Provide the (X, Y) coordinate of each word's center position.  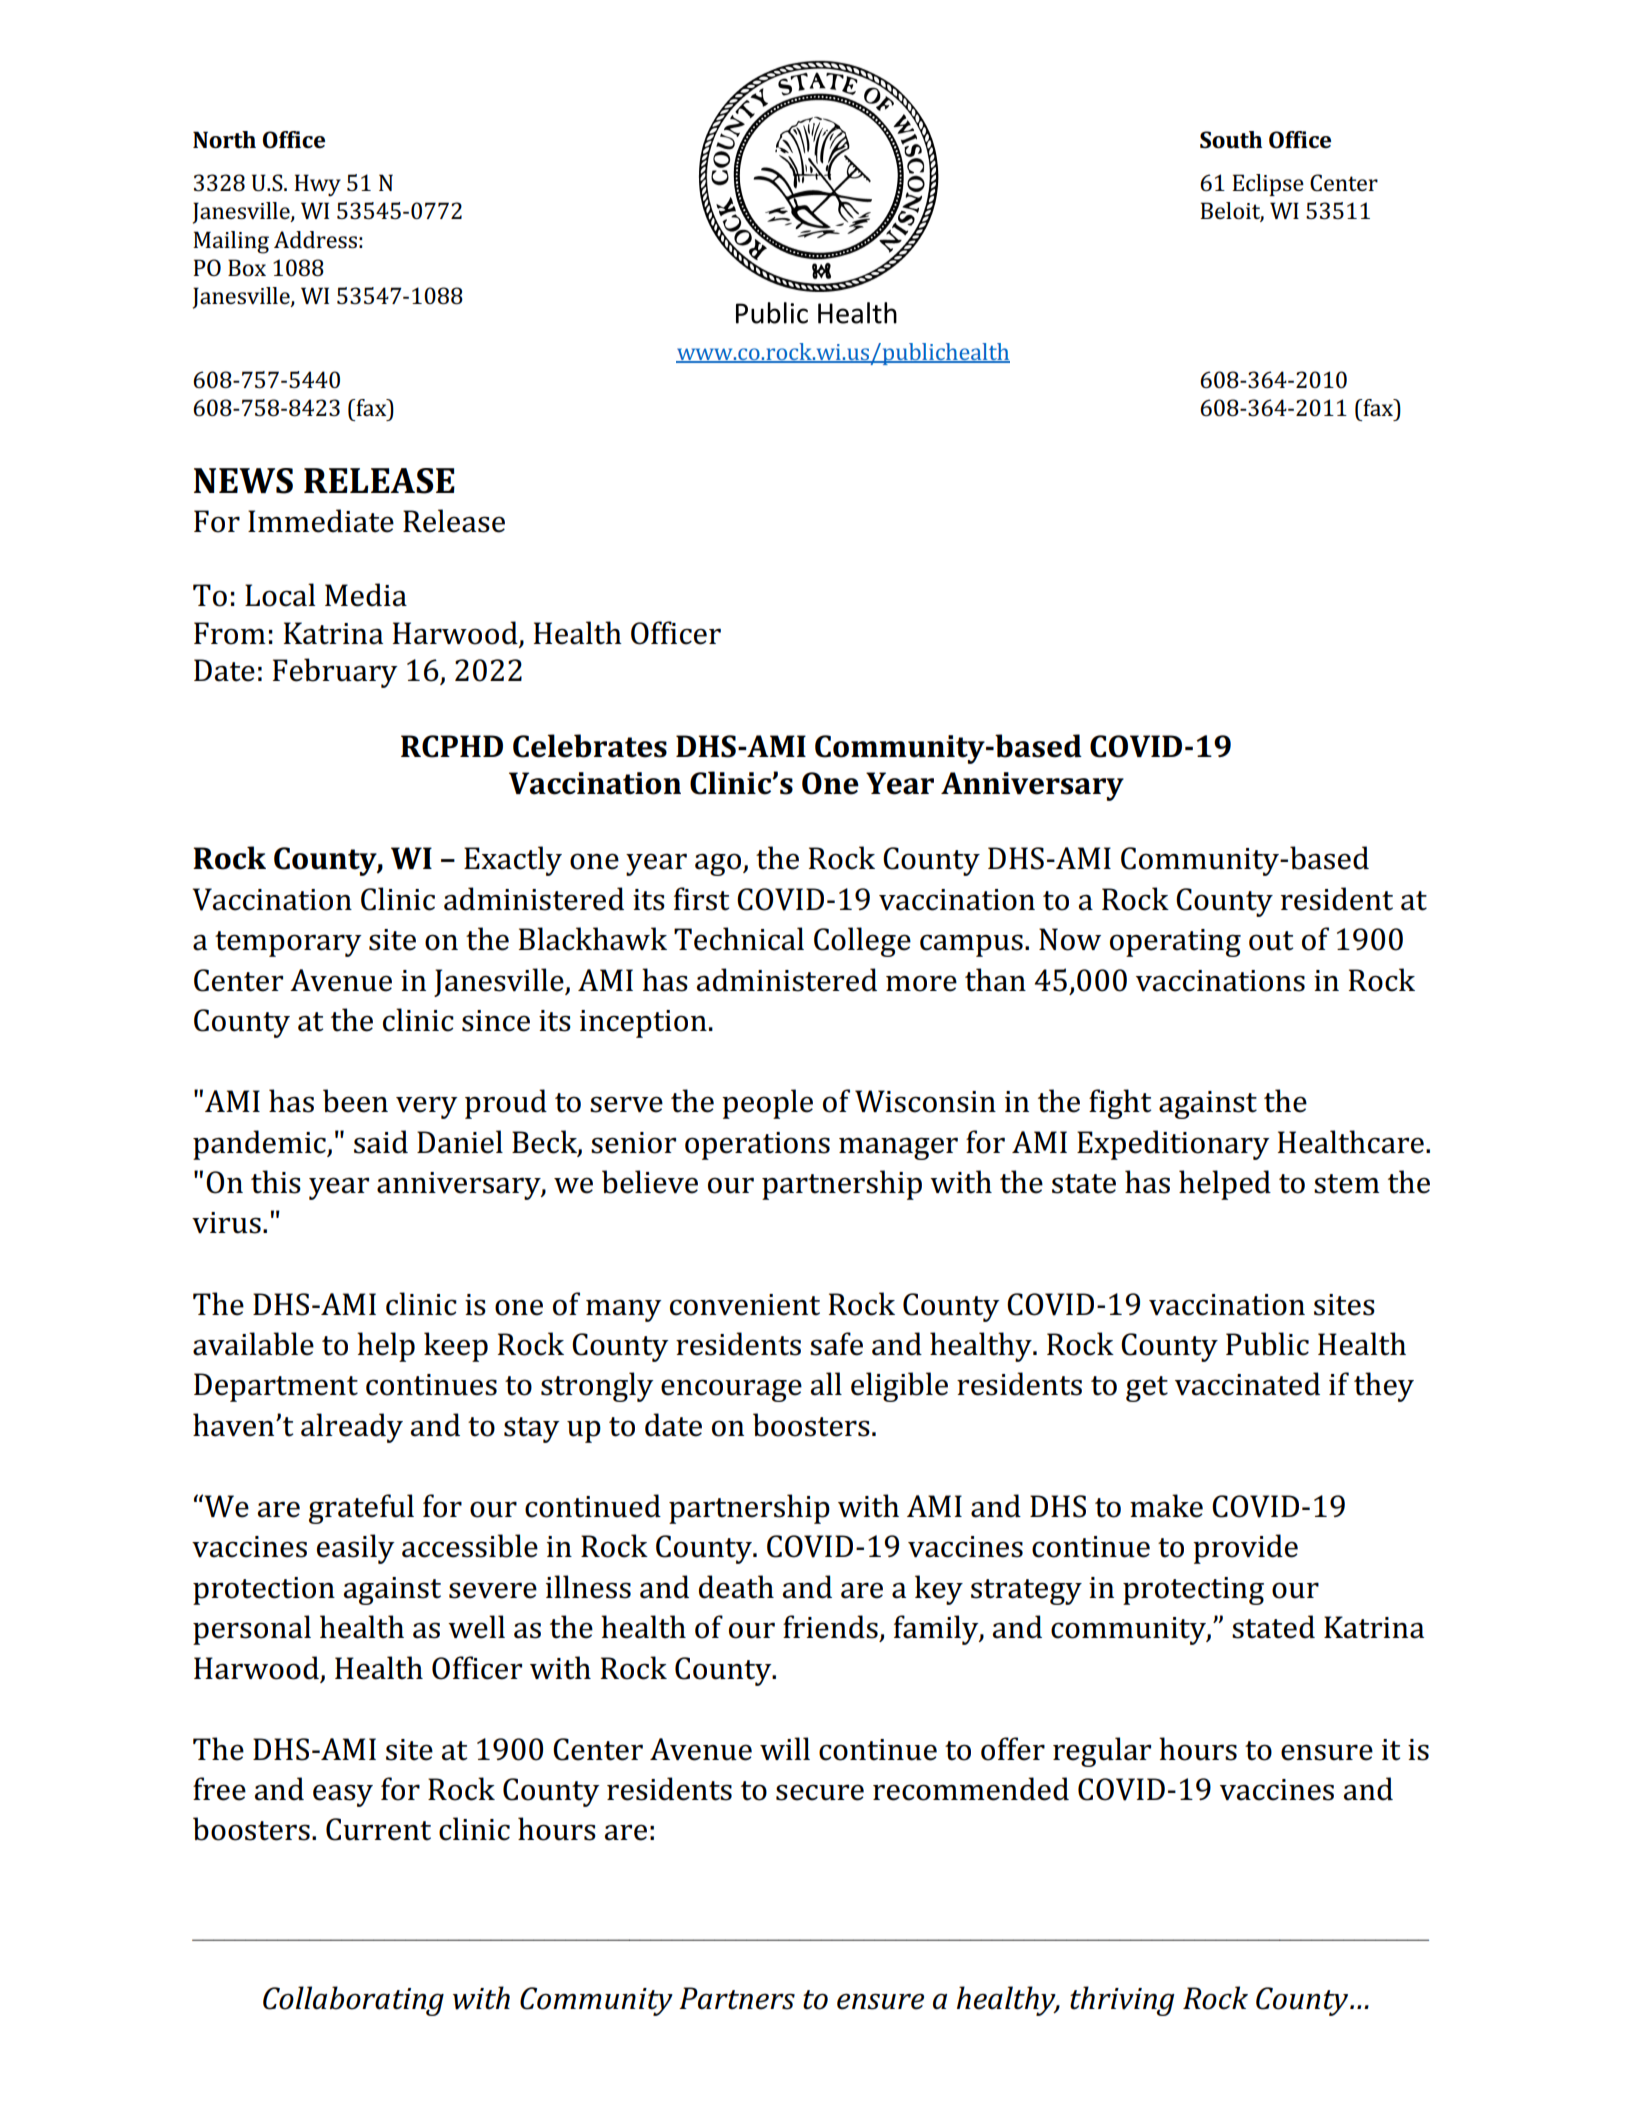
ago (718, 864)
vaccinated (1247, 1384)
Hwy (317, 185)
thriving (1122, 2001)
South (1231, 140)
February (335, 673)
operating (1175, 943)
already (352, 1428)
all (826, 1384)
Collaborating (353, 2001)
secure (820, 1792)
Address (315, 240)
